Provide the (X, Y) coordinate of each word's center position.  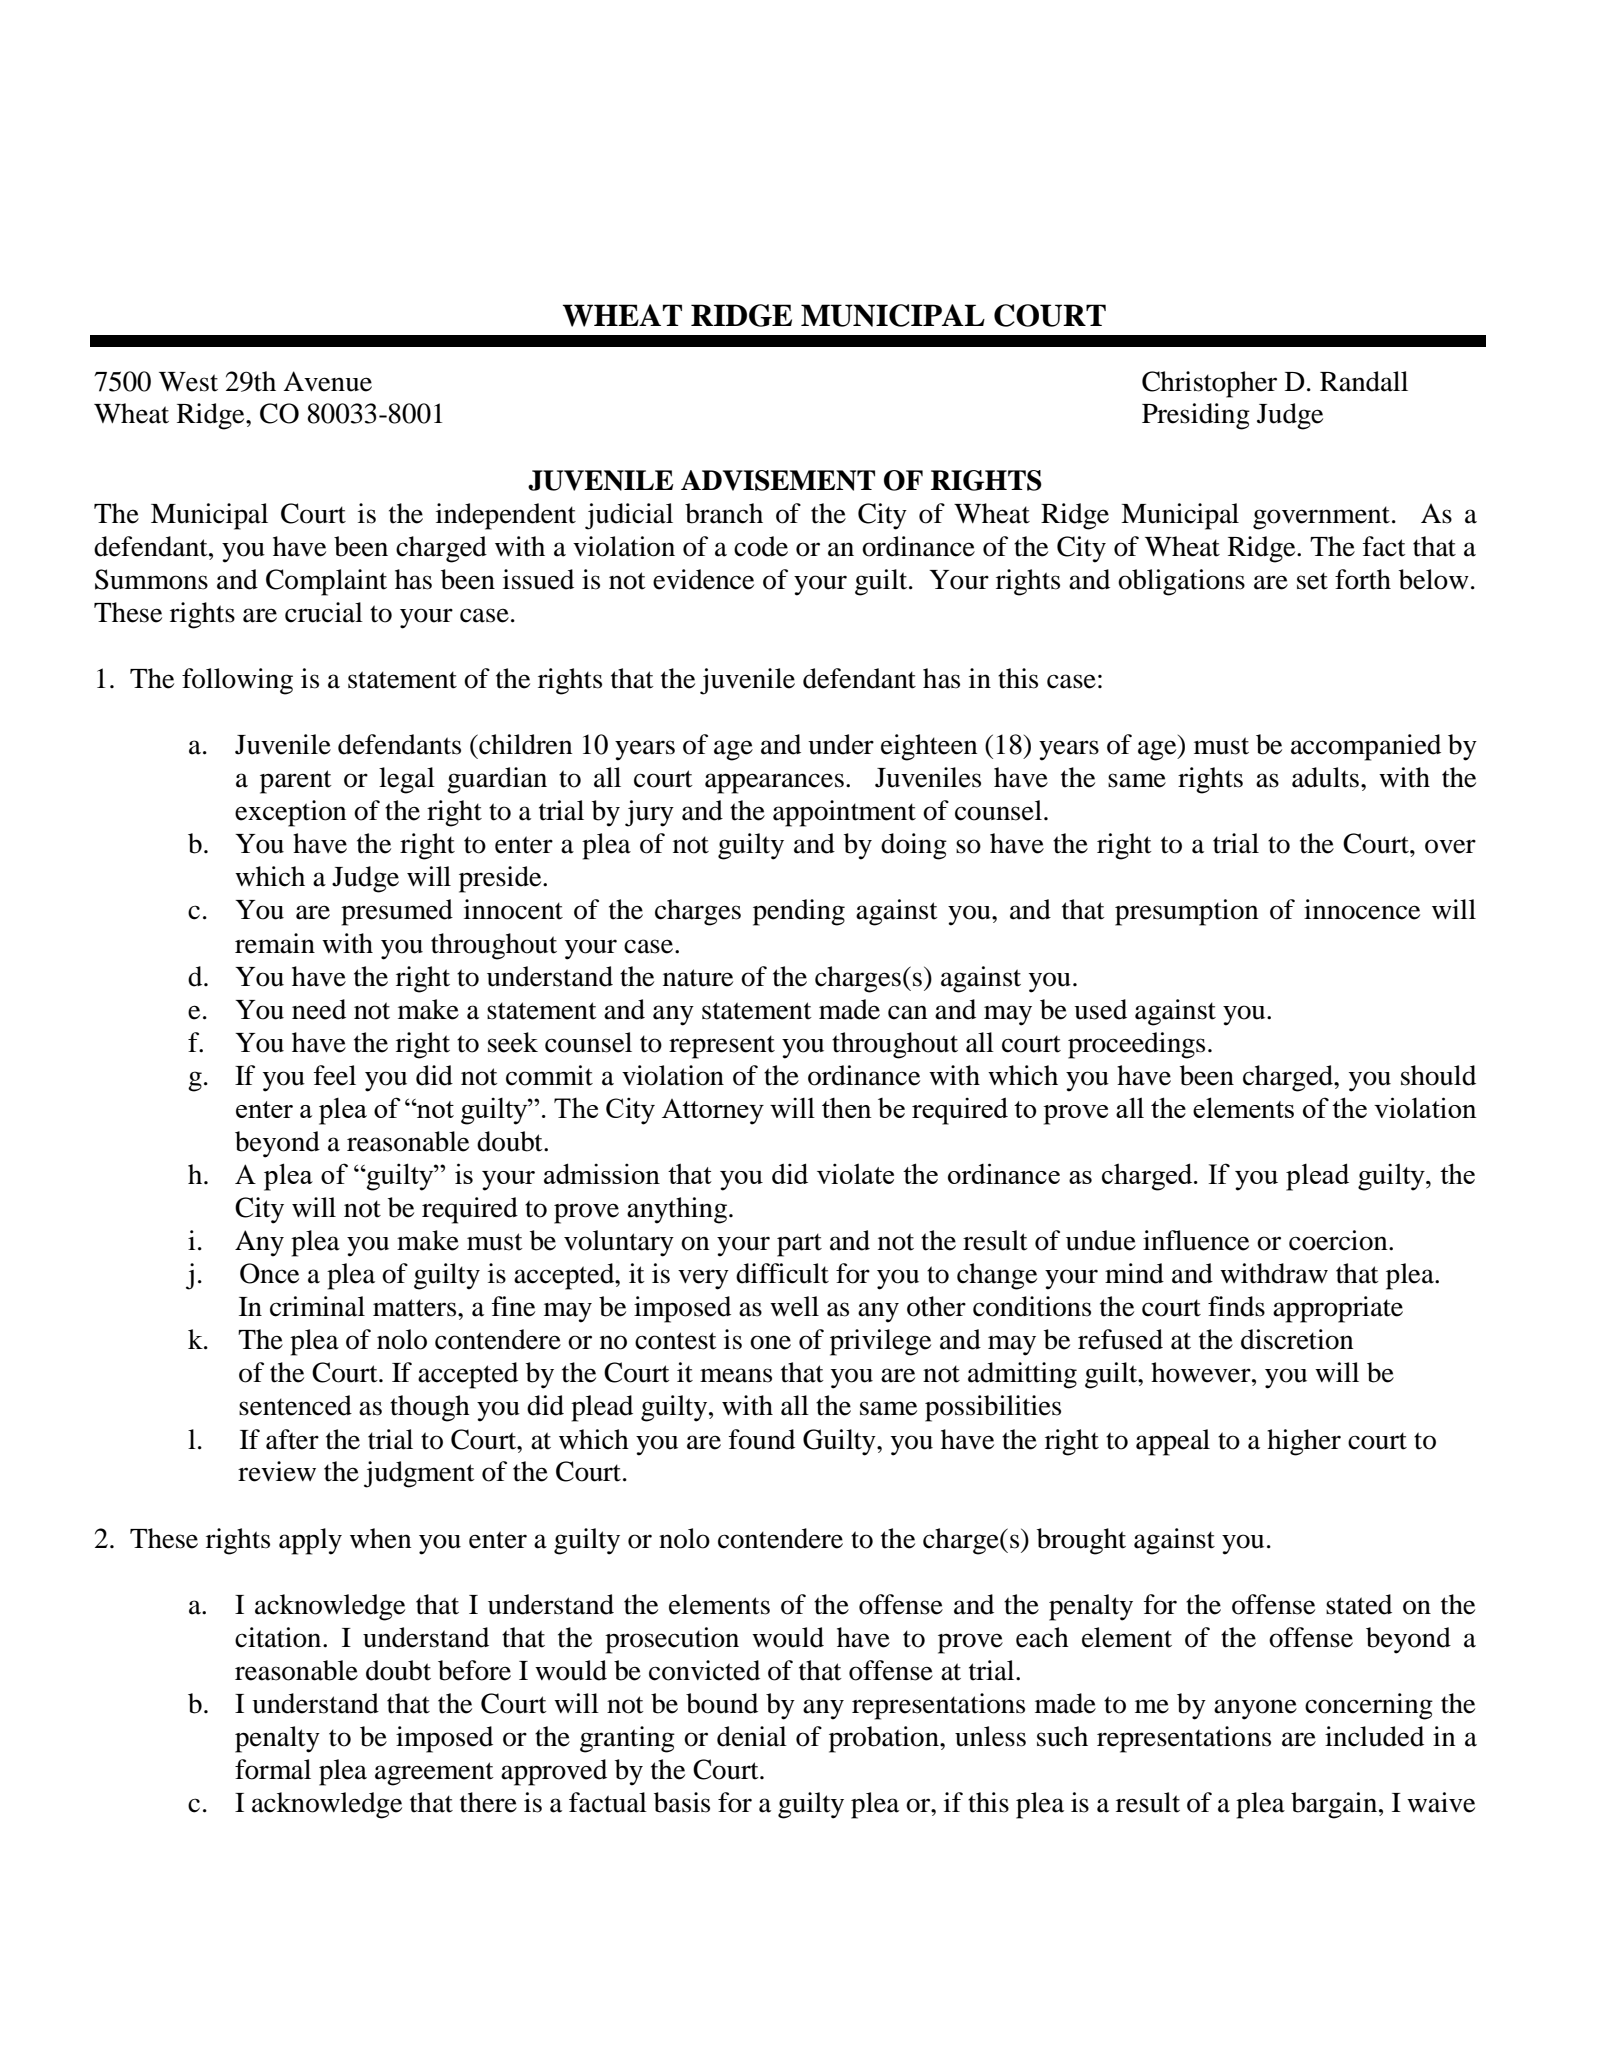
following (237, 681)
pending (799, 912)
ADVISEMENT (778, 480)
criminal (317, 1306)
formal (273, 1769)
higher (1304, 1442)
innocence (1362, 909)
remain (275, 943)
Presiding (1196, 416)
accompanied (1366, 747)
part (799, 1245)
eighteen (929, 747)
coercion (1339, 1240)
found (762, 1439)
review (277, 1471)
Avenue (327, 381)
